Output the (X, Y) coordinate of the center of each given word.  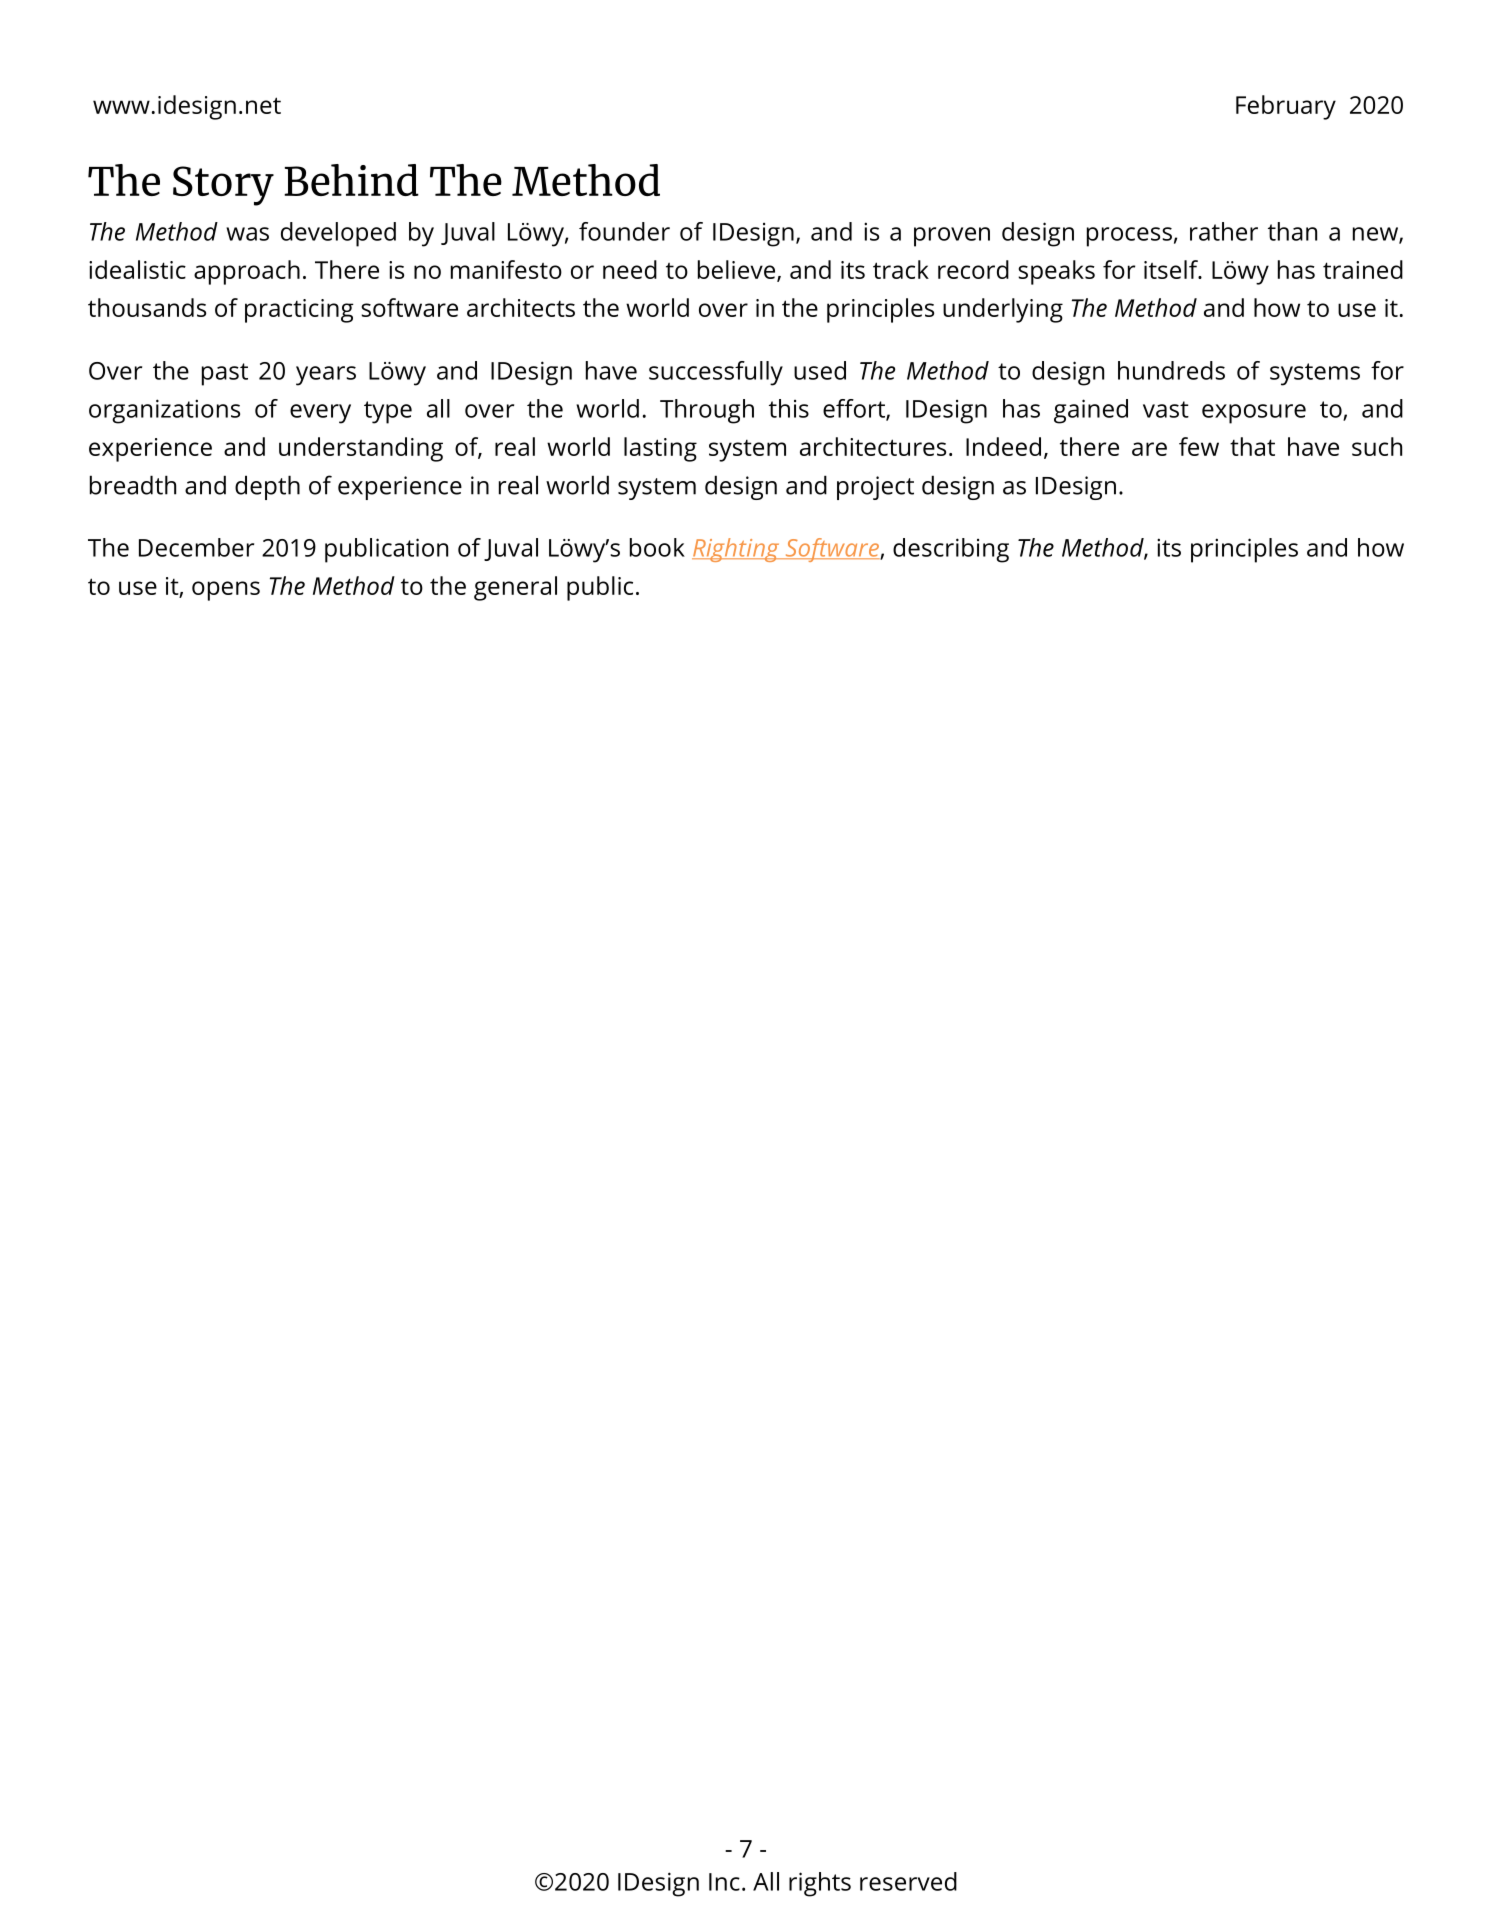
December (196, 547)
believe (736, 269)
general (515, 588)
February (1286, 107)
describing (951, 550)
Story (223, 186)
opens (226, 591)
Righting (737, 550)
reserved (908, 1881)
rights (820, 1884)
